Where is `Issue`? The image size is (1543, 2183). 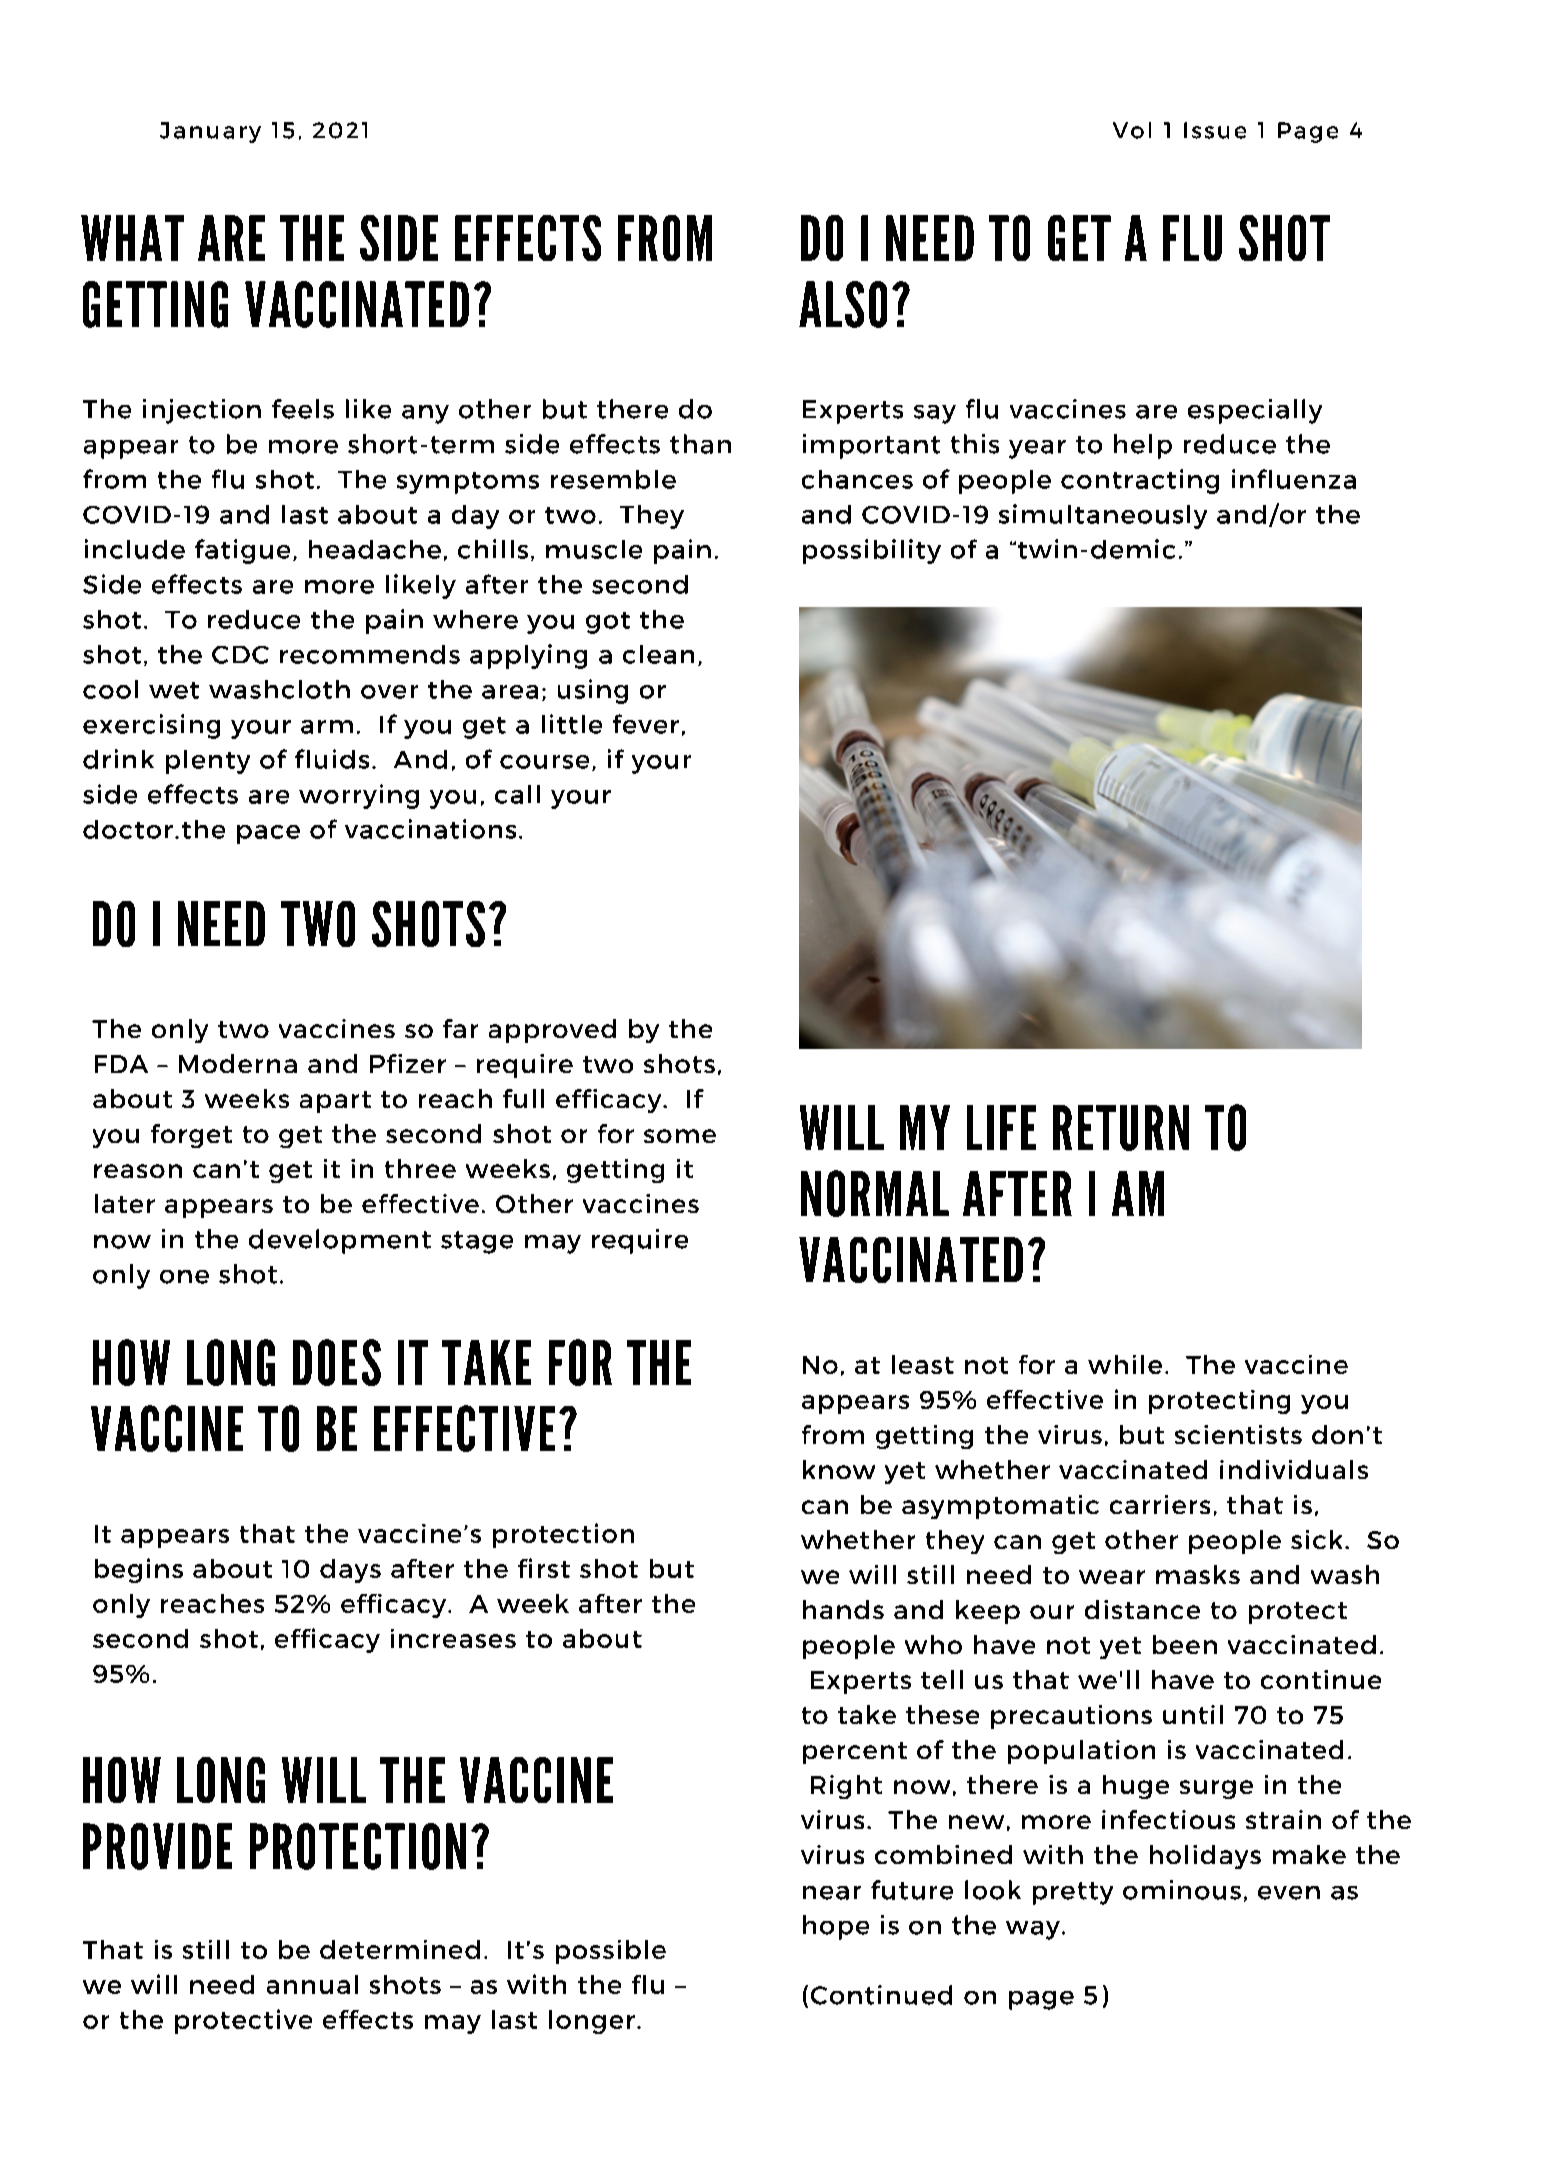 Issue is located at coordinates (1215, 130).
